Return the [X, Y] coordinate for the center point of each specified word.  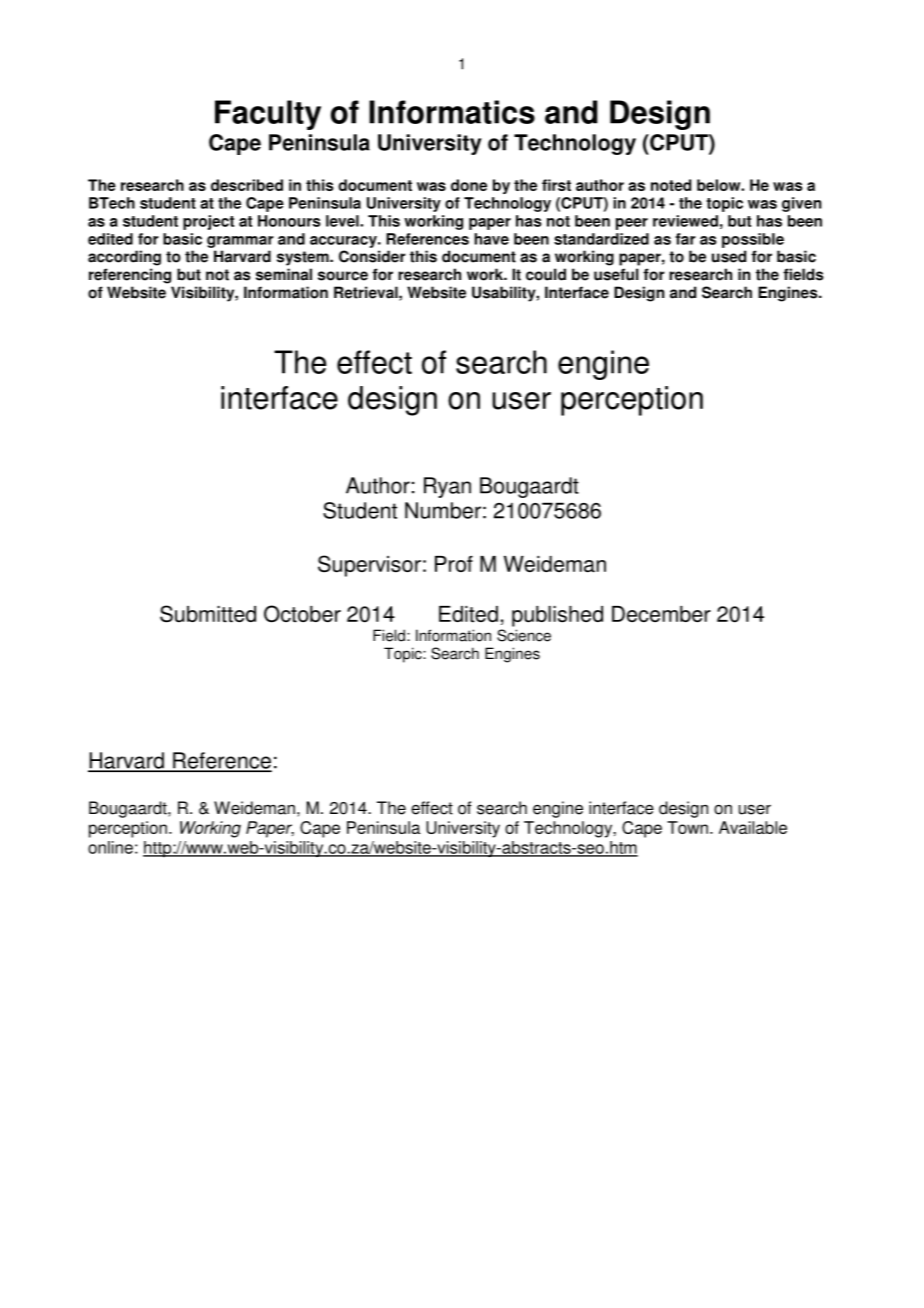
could [546, 274]
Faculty [268, 115]
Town [687, 827]
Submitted [208, 614]
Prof [454, 564]
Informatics [452, 112]
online [110, 847]
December [661, 614]
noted [671, 185]
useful [616, 274]
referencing [130, 276]
